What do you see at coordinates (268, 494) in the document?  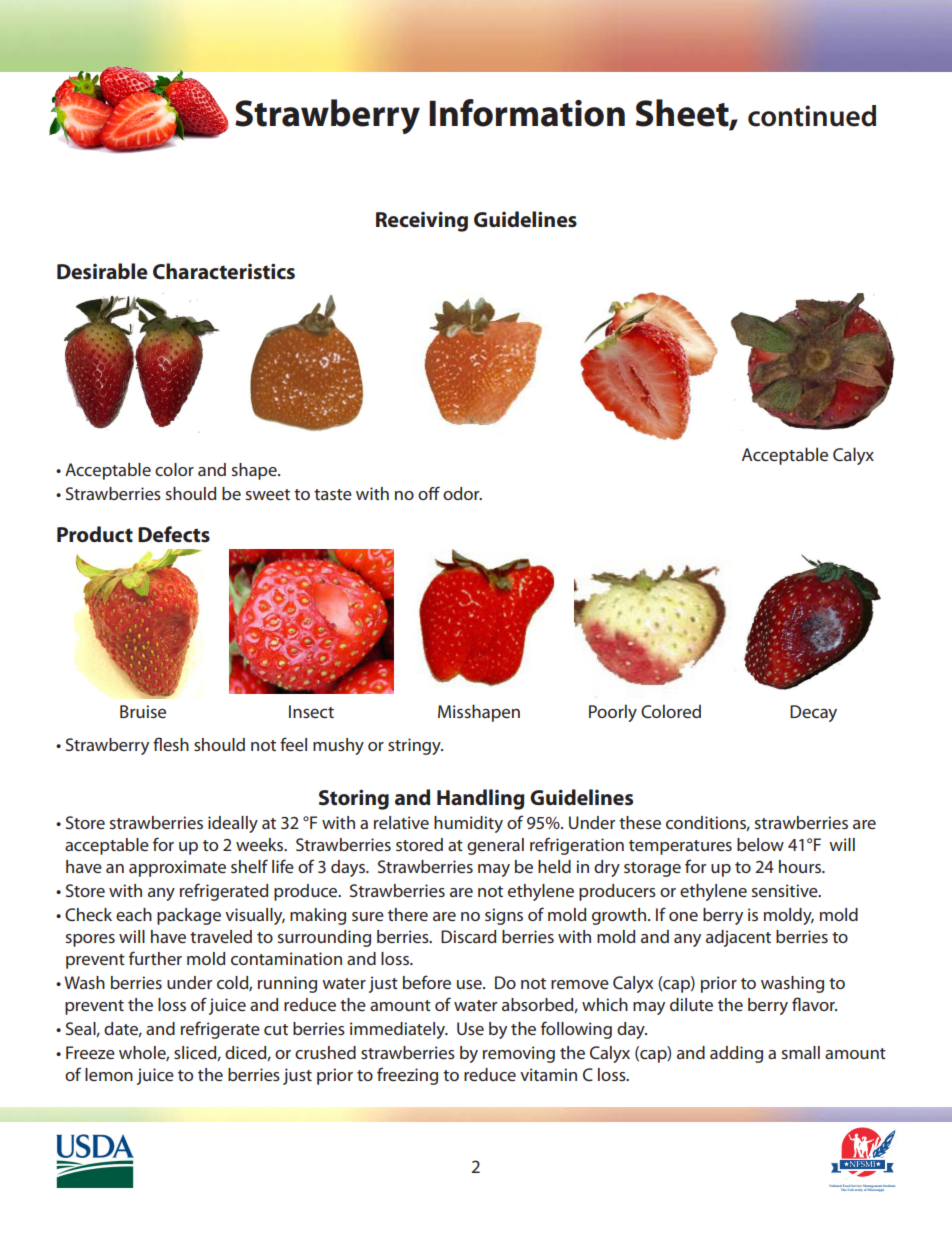 I see `sweet` at bounding box center [268, 494].
